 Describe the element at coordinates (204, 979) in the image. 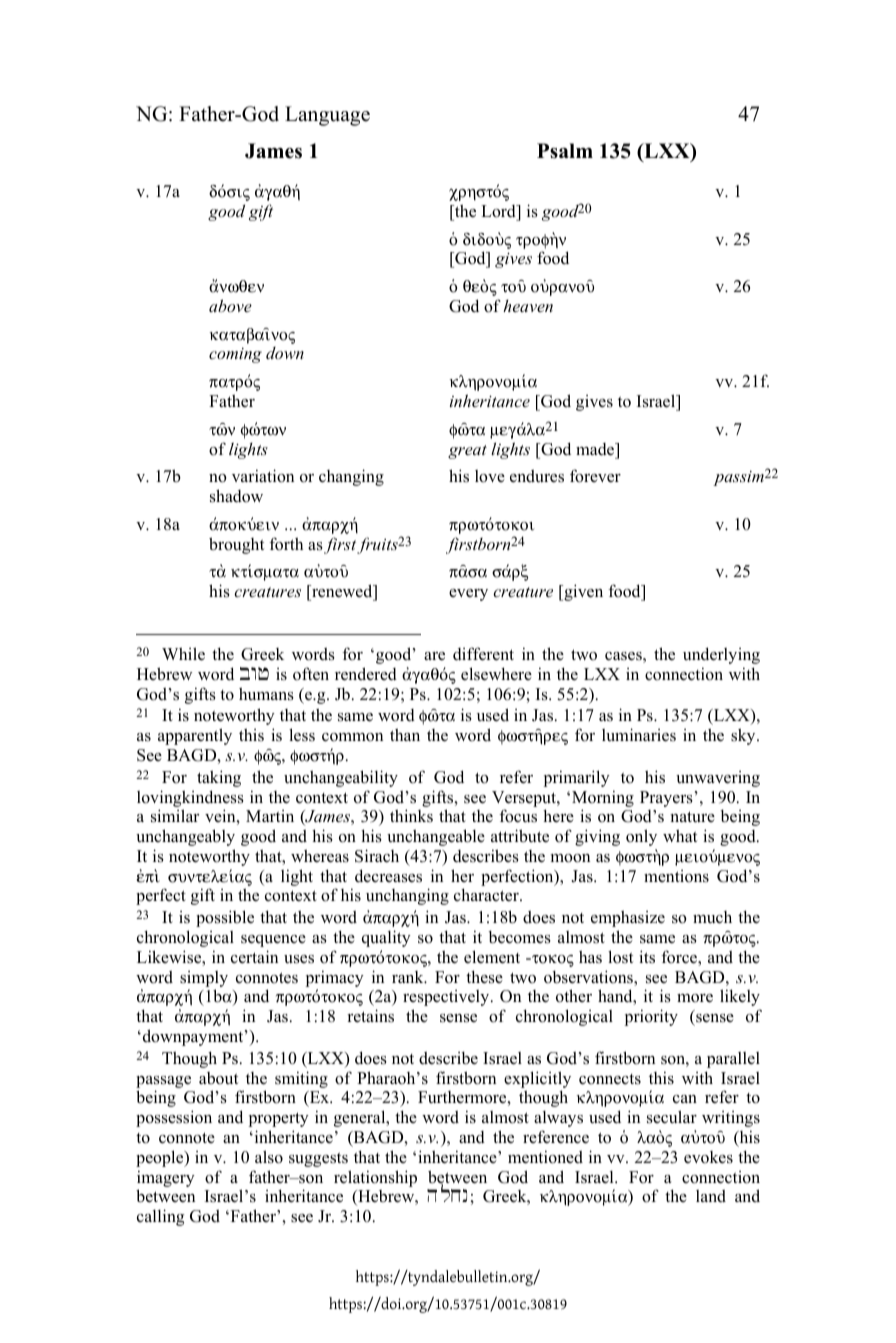

I see `simply` at that location.
